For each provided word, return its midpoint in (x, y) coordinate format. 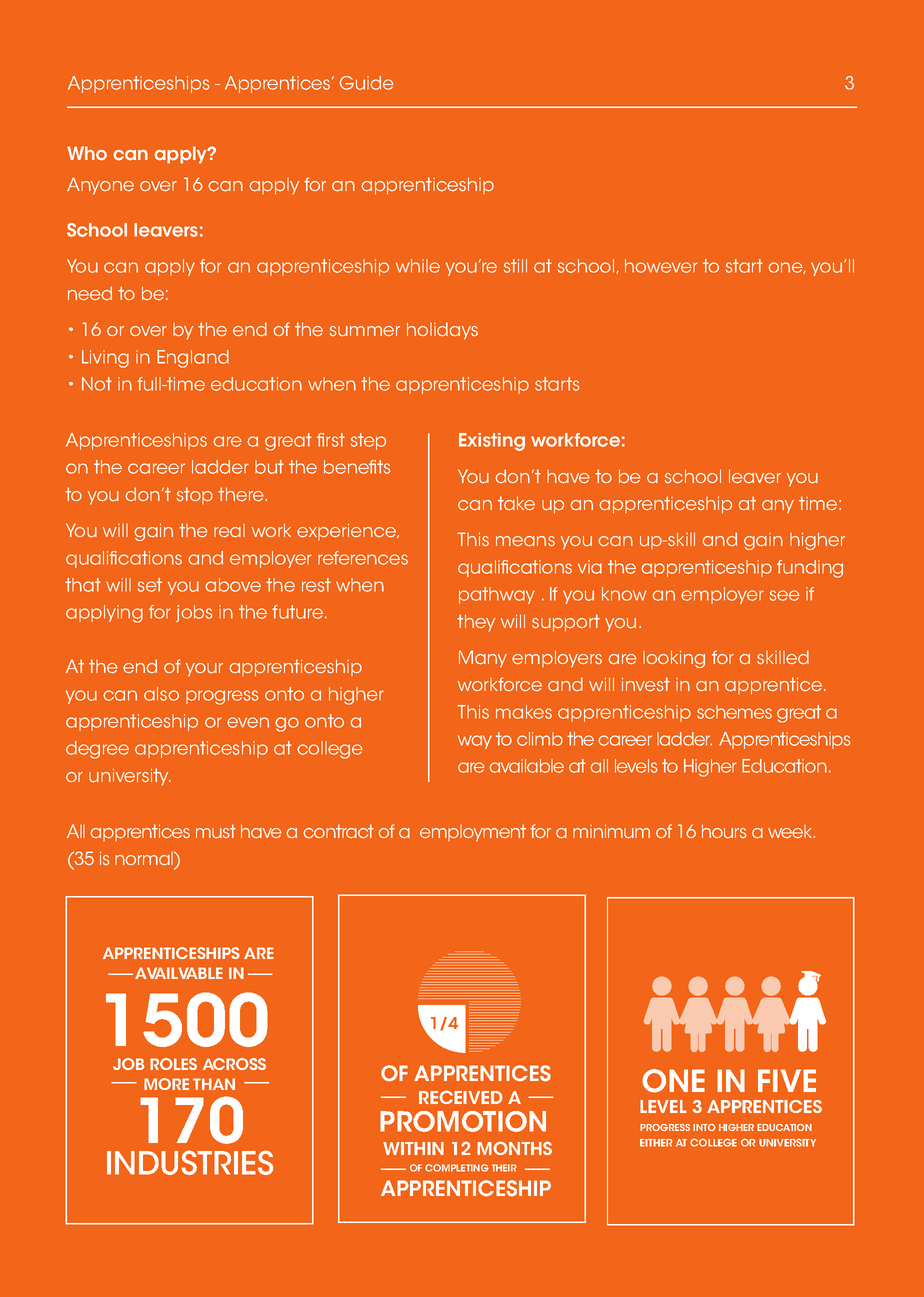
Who (87, 153)
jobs (194, 613)
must (216, 831)
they (476, 623)
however (661, 266)
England (193, 359)
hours (724, 831)
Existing (492, 442)
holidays (442, 331)
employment (473, 833)
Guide (366, 83)
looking (674, 659)
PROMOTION (463, 1121)
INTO (704, 1127)
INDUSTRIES (190, 1162)
